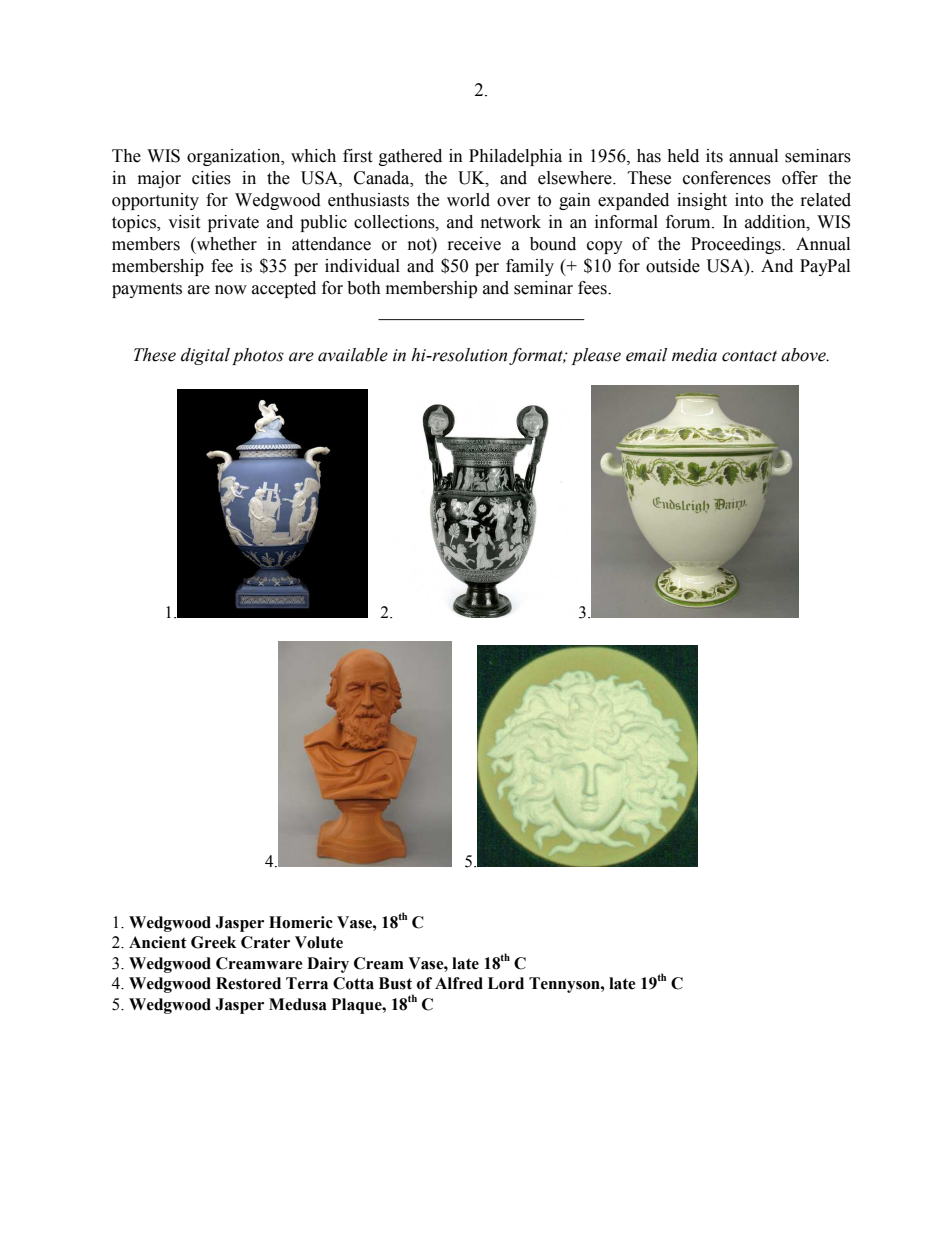 The height and width of the screenshot is (1233, 952). What do you see at coordinates (248, 983) in the screenshot?
I see `Restored` at bounding box center [248, 983].
